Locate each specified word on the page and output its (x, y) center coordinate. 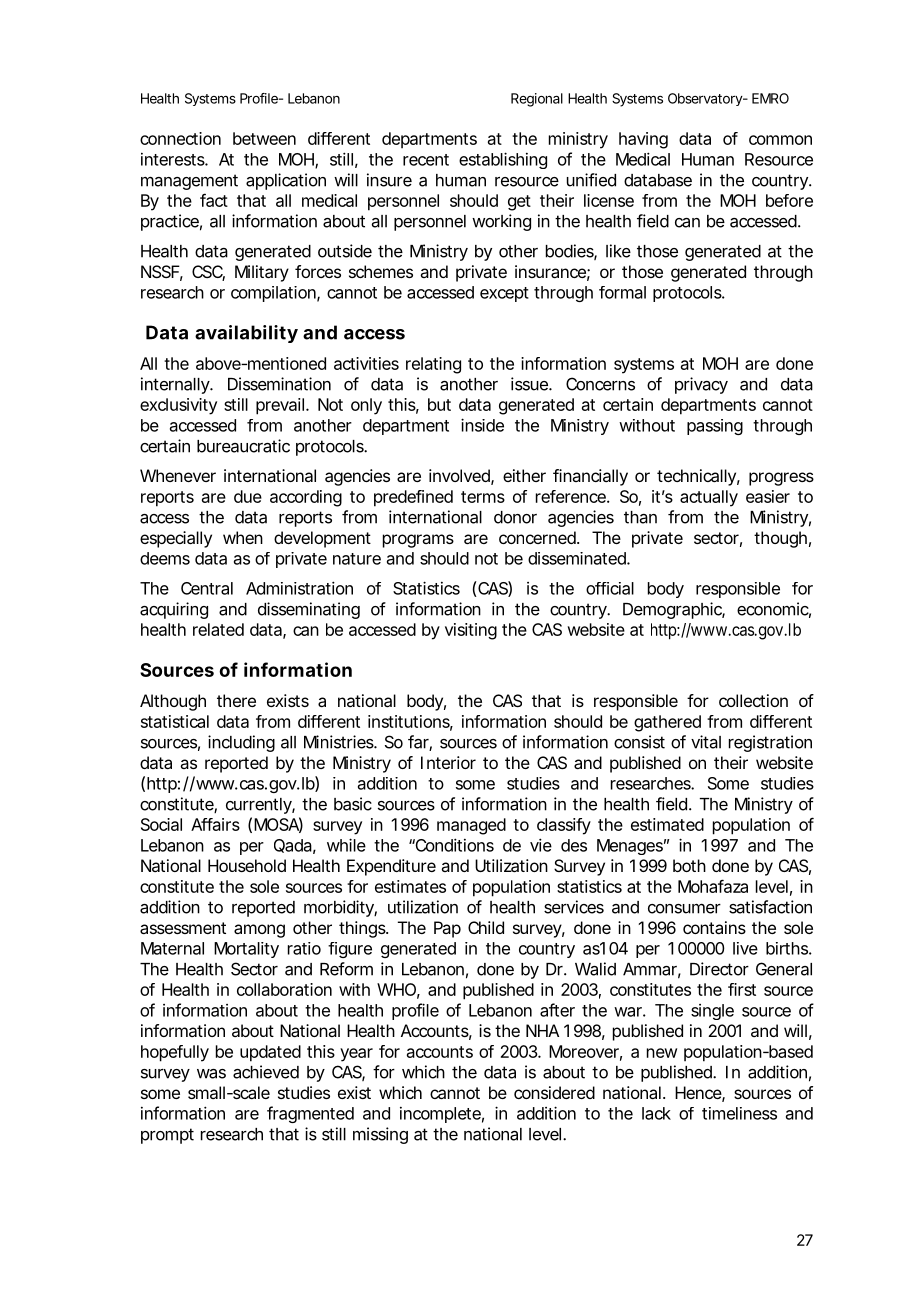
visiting (471, 631)
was (211, 1074)
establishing (503, 160)
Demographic (674, 610)
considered (554, 1092)
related (218, 629)
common (780, 140)
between (264, 138)
